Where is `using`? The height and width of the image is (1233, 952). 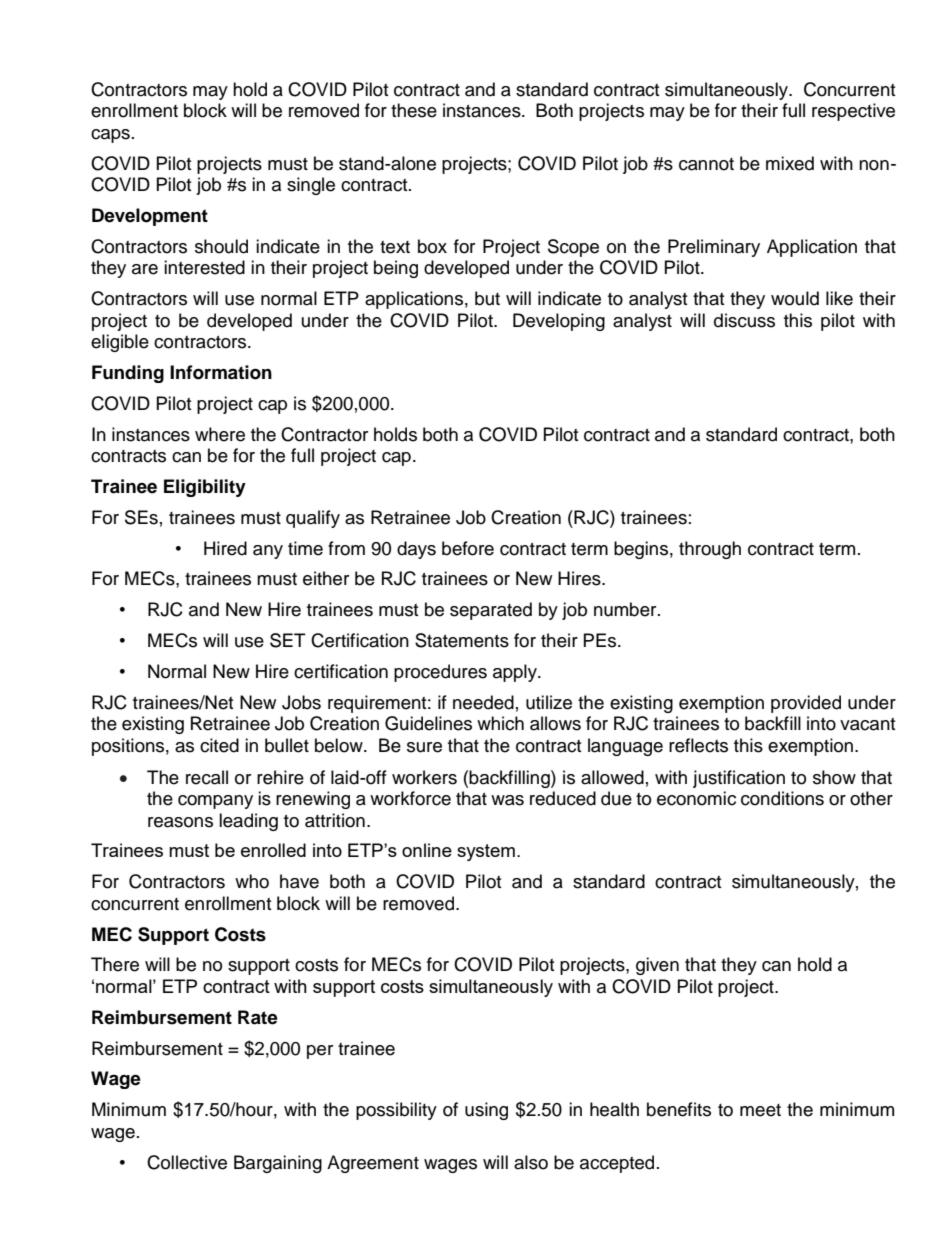 using is located at coordinates (486, 1111).
